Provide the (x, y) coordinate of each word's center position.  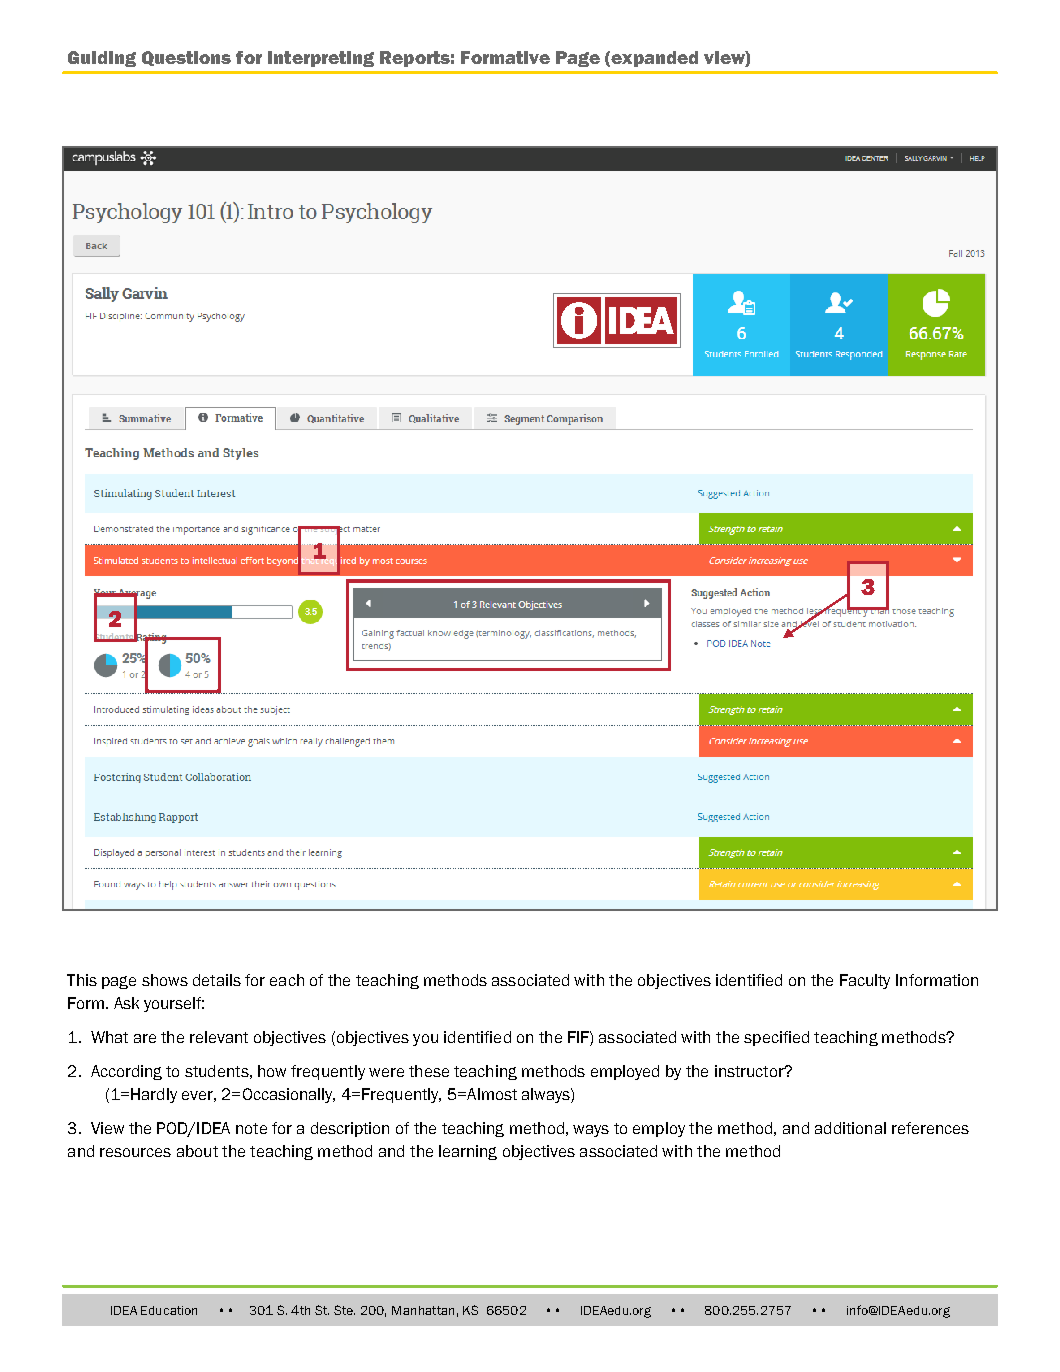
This (82, 980)
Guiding (102, 59)
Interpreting (321, 59)
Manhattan (423, 1310)
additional (850, 1128)
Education (169, 1310)
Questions (186, 58)
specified (776, 1038)
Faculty (865, 981)
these (429, 1071)
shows (165, 980)
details (217, 980)
